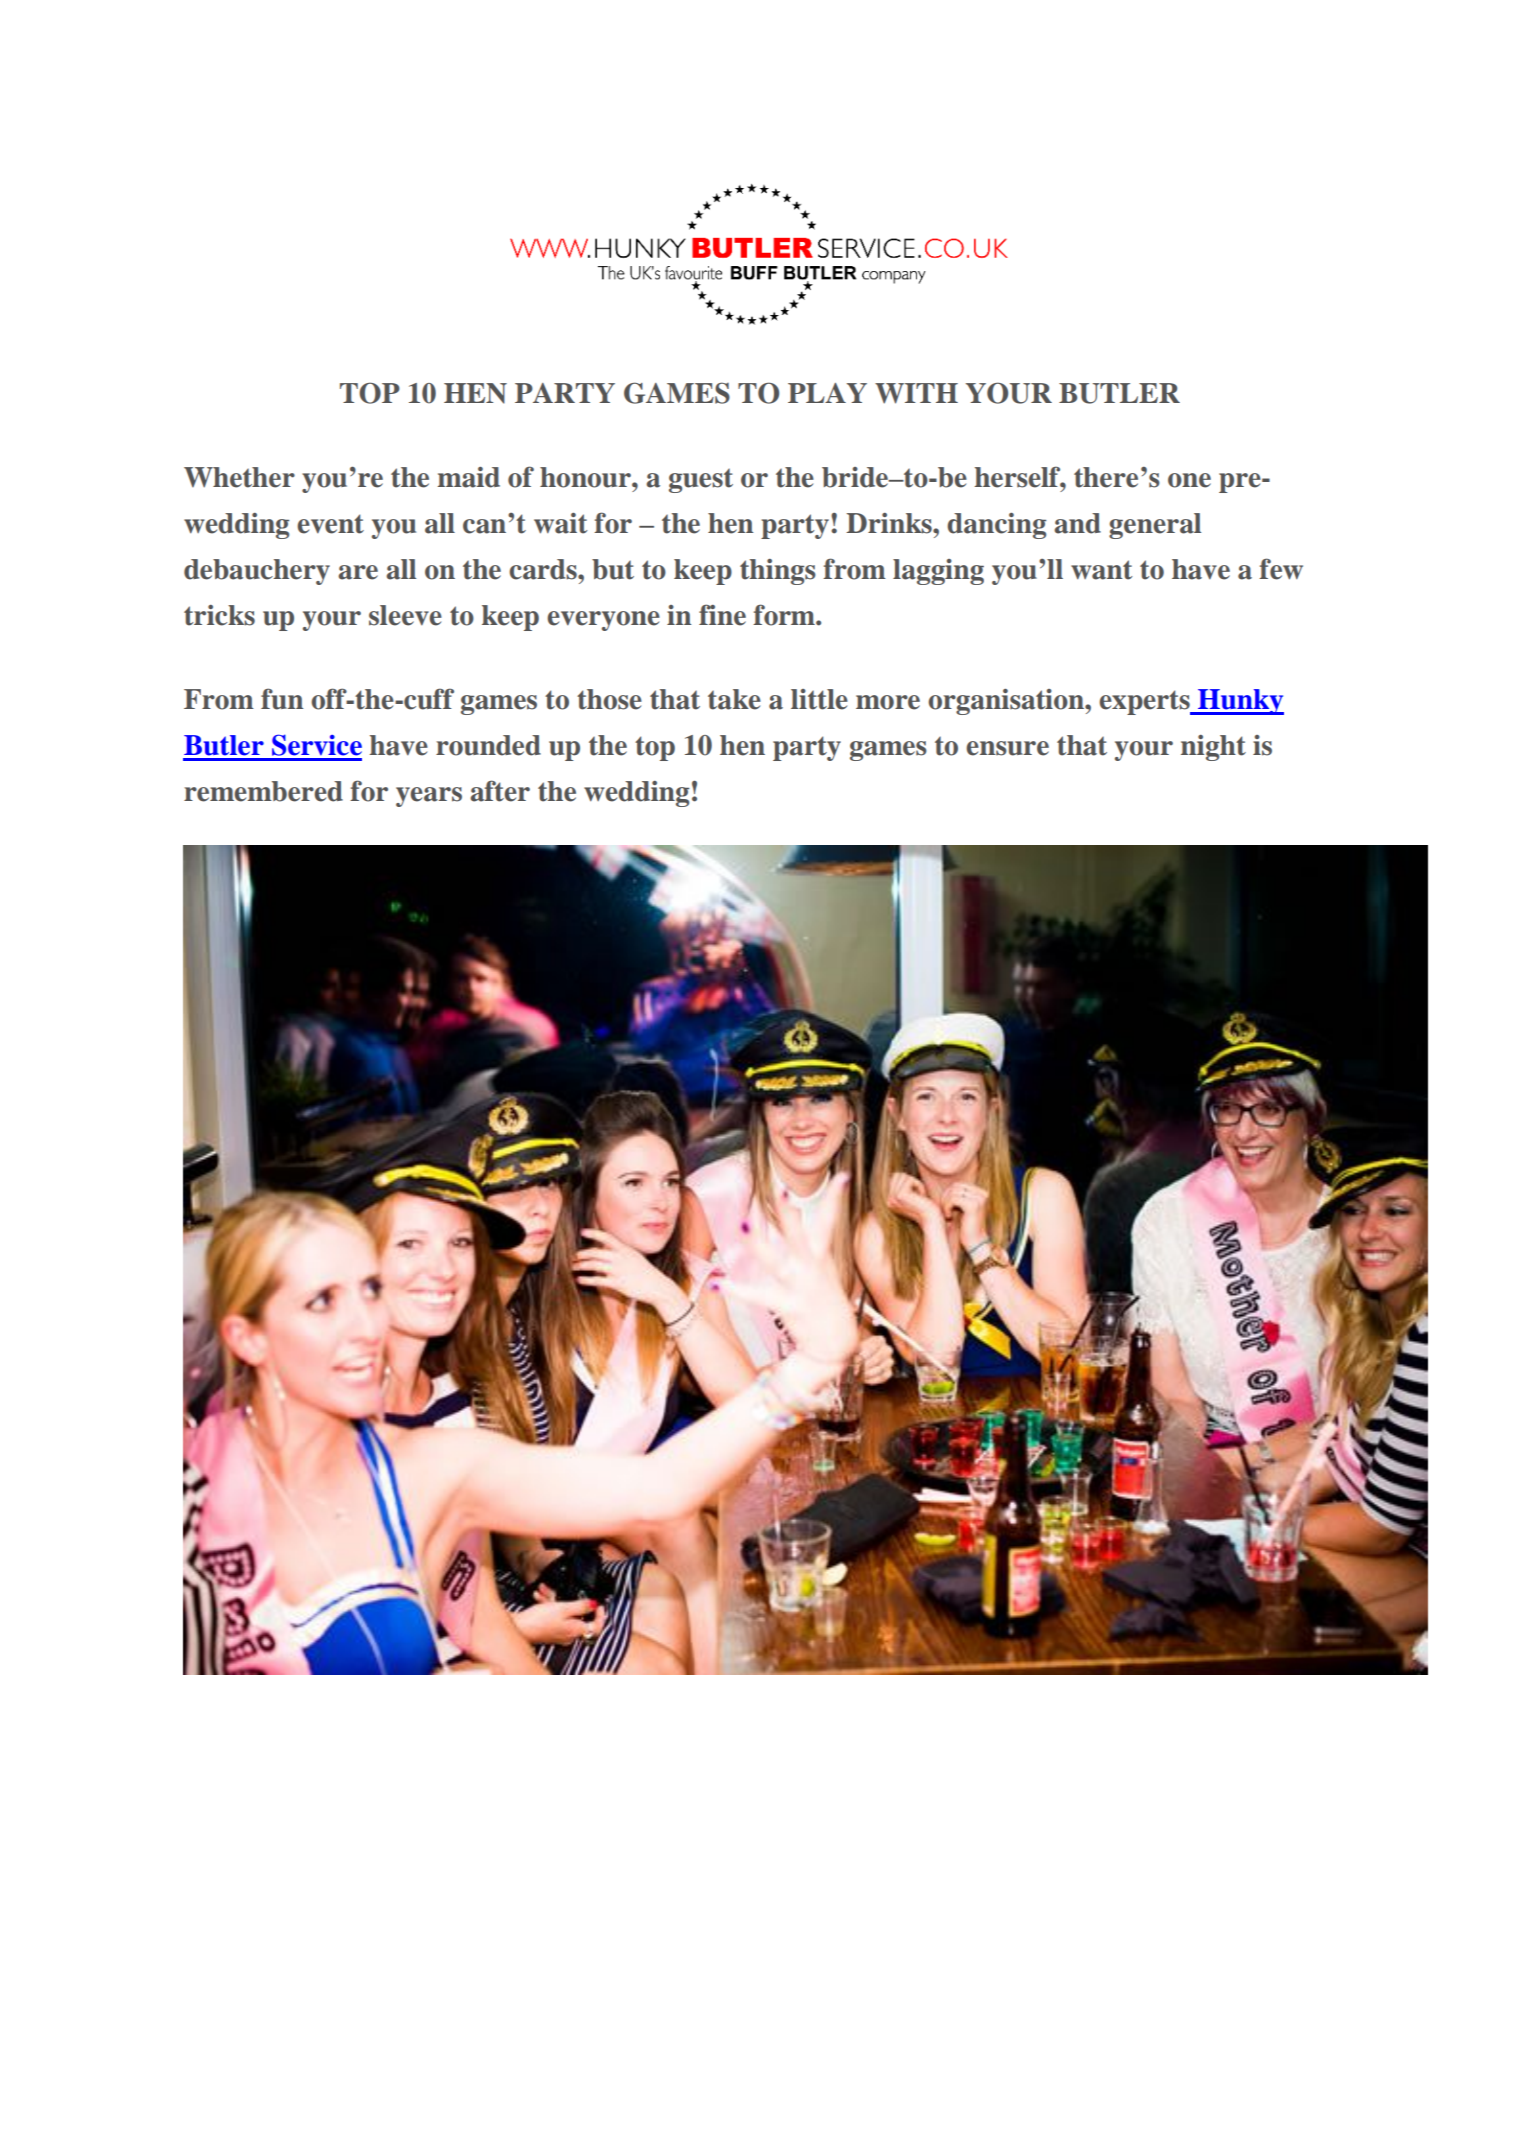 The width and height of the screenshot is (1519, 2148). I want to click on PLAY, so click(827, 393).
